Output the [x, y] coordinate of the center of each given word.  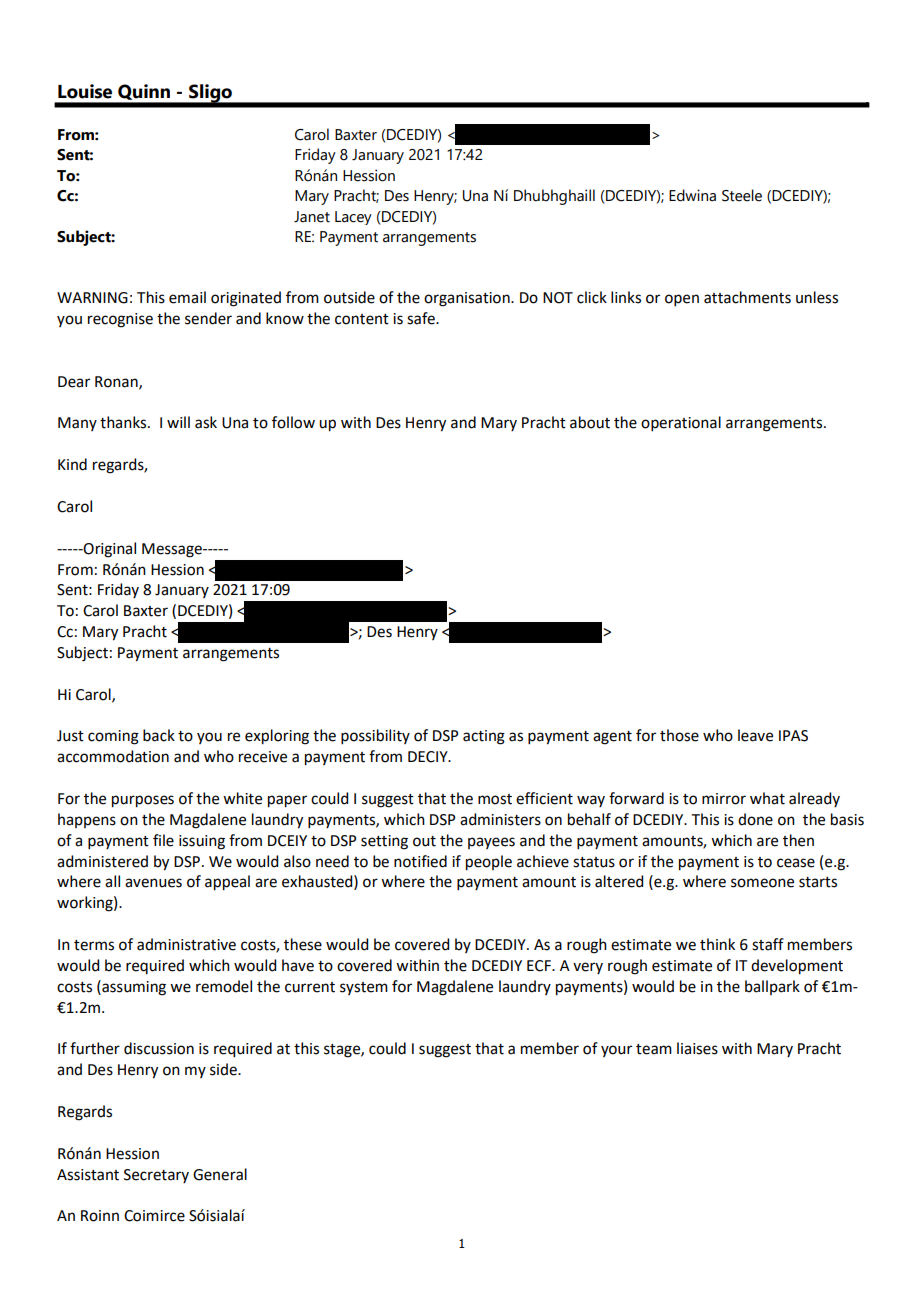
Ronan [117, 382]
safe [422, 318]
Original [109, 550]
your [616, 1051]
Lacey [353, 218]
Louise [85, 91]
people [489, 863]
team [654, 1049]
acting [484, 737]
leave [755, 735]
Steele [742, 195]
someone [762, 883]
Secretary [156, 1176]
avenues [153, 883]
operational [681, 423]
